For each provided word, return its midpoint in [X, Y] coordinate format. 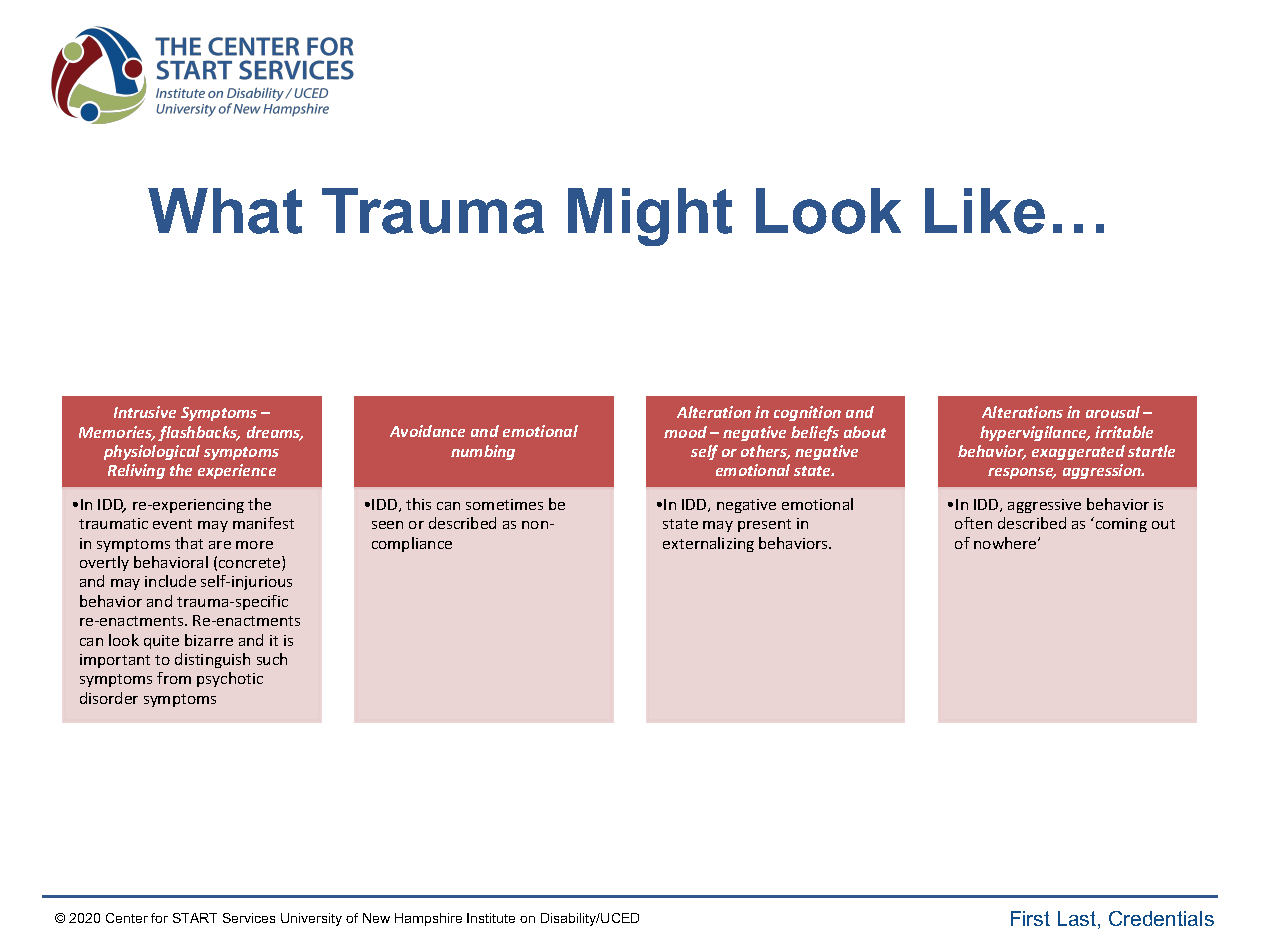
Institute [491, 918]
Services [249, 918]
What [225, 211]
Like [985, 211]
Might [650, 217]
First [1030, 918]
